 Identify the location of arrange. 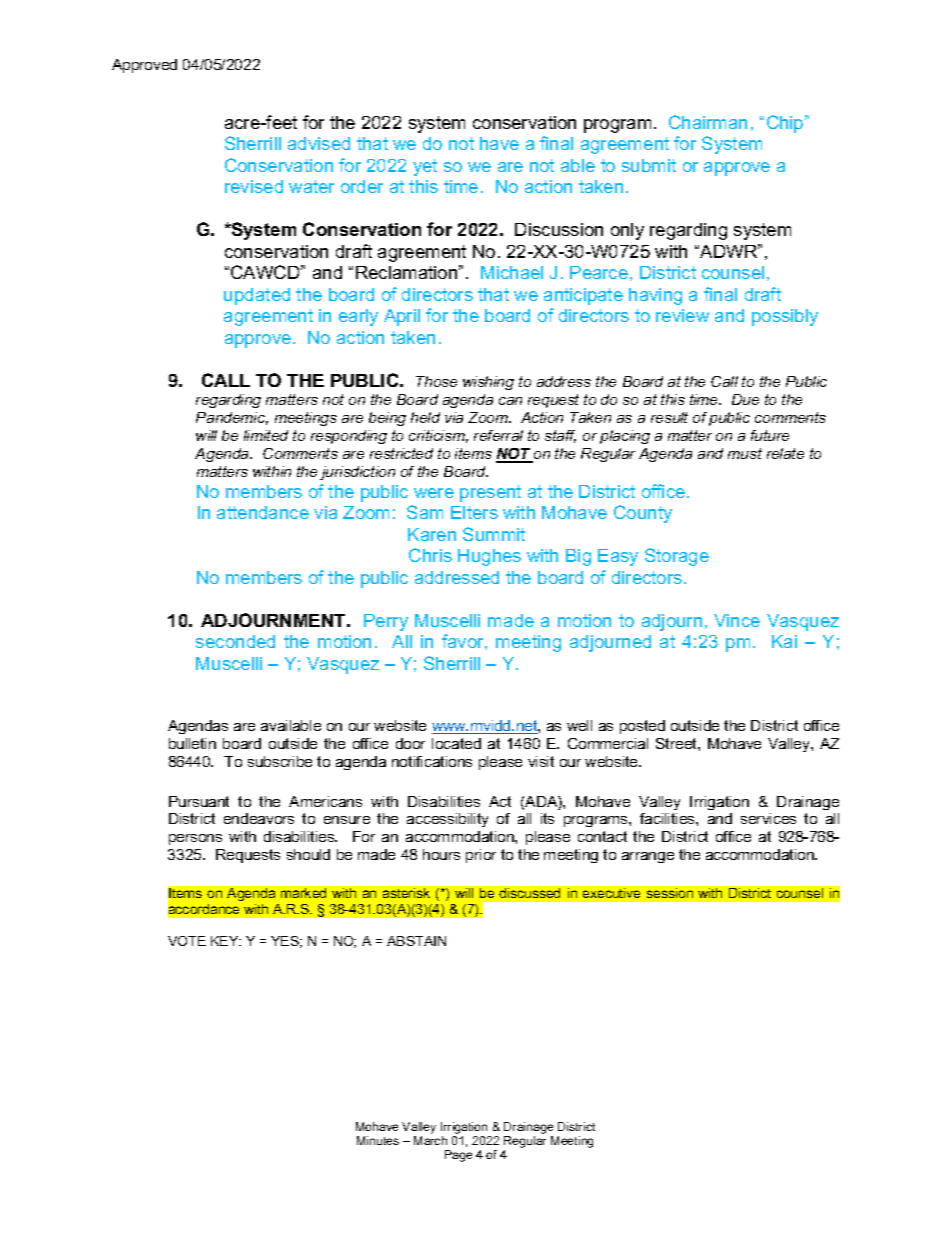
(648, 857).
